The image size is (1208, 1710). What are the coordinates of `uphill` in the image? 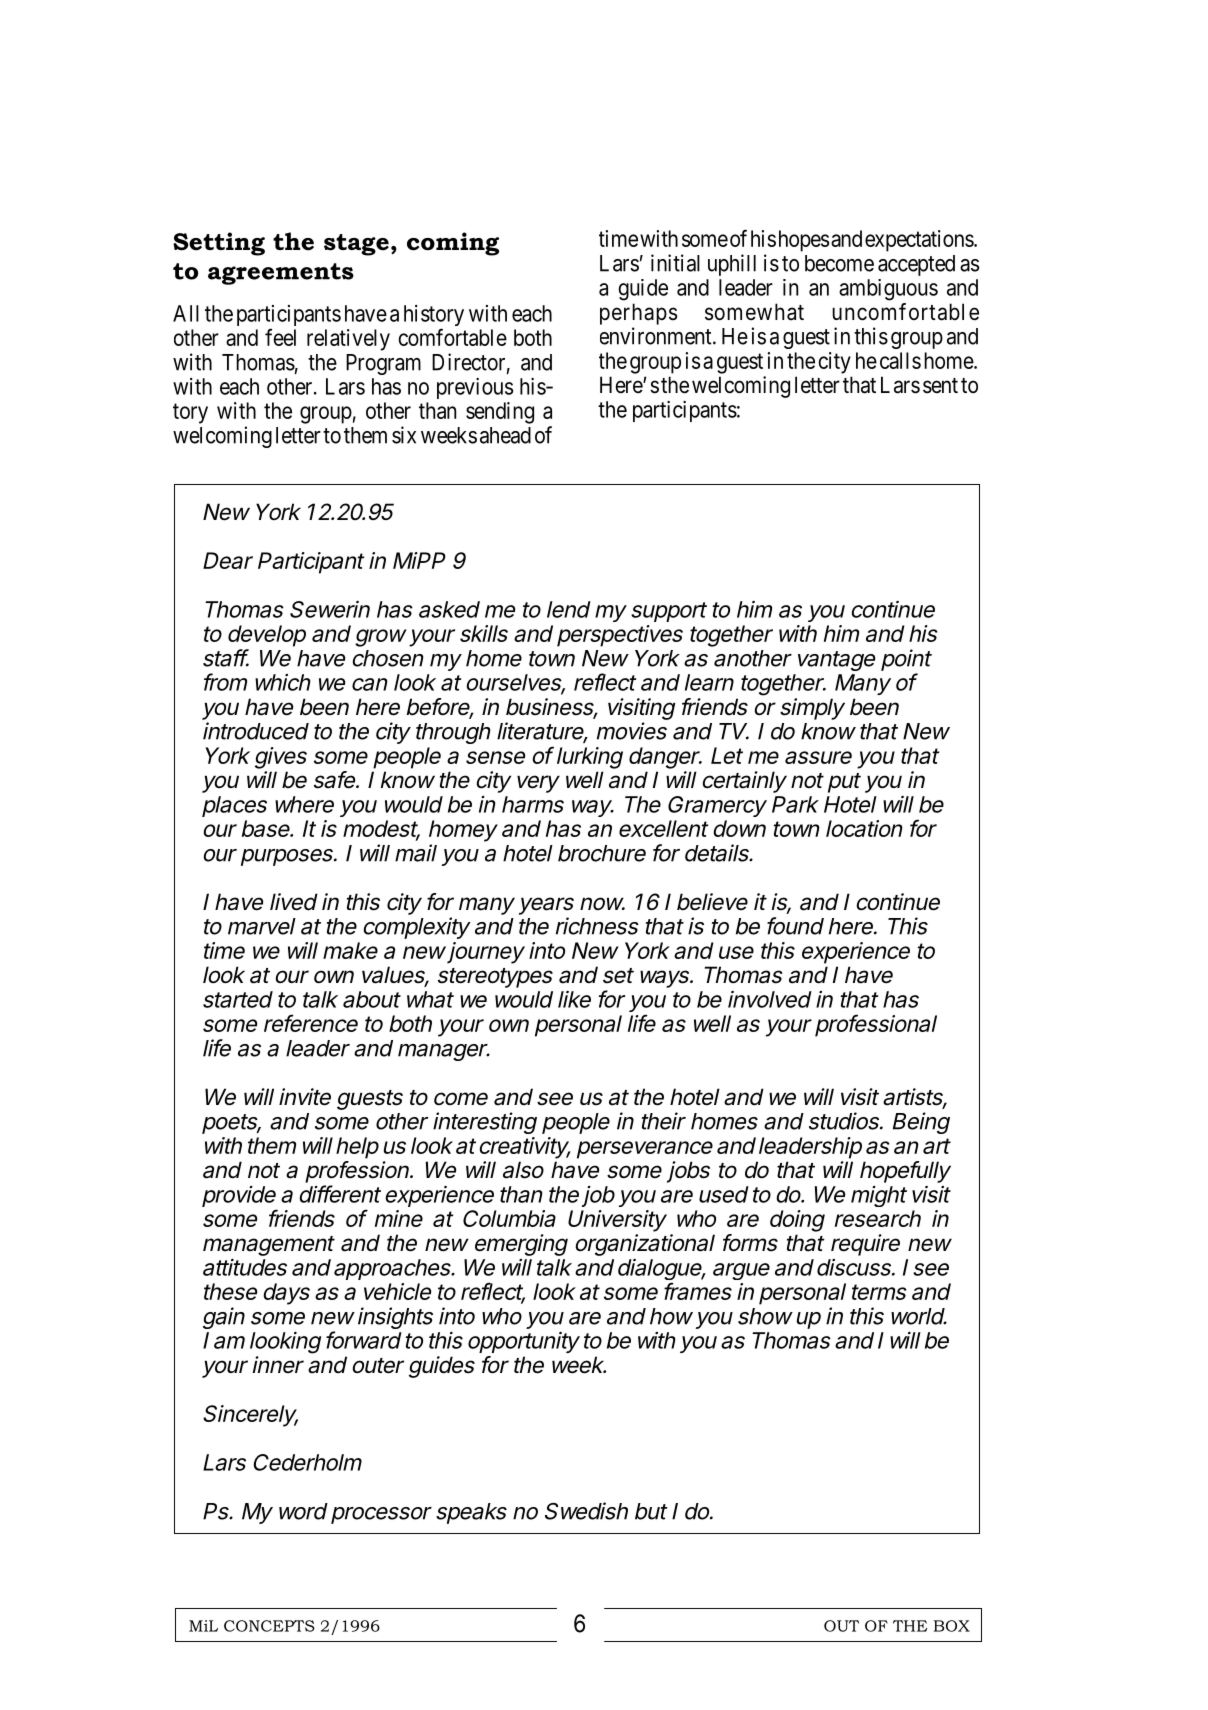 It's located at (732, 265).
